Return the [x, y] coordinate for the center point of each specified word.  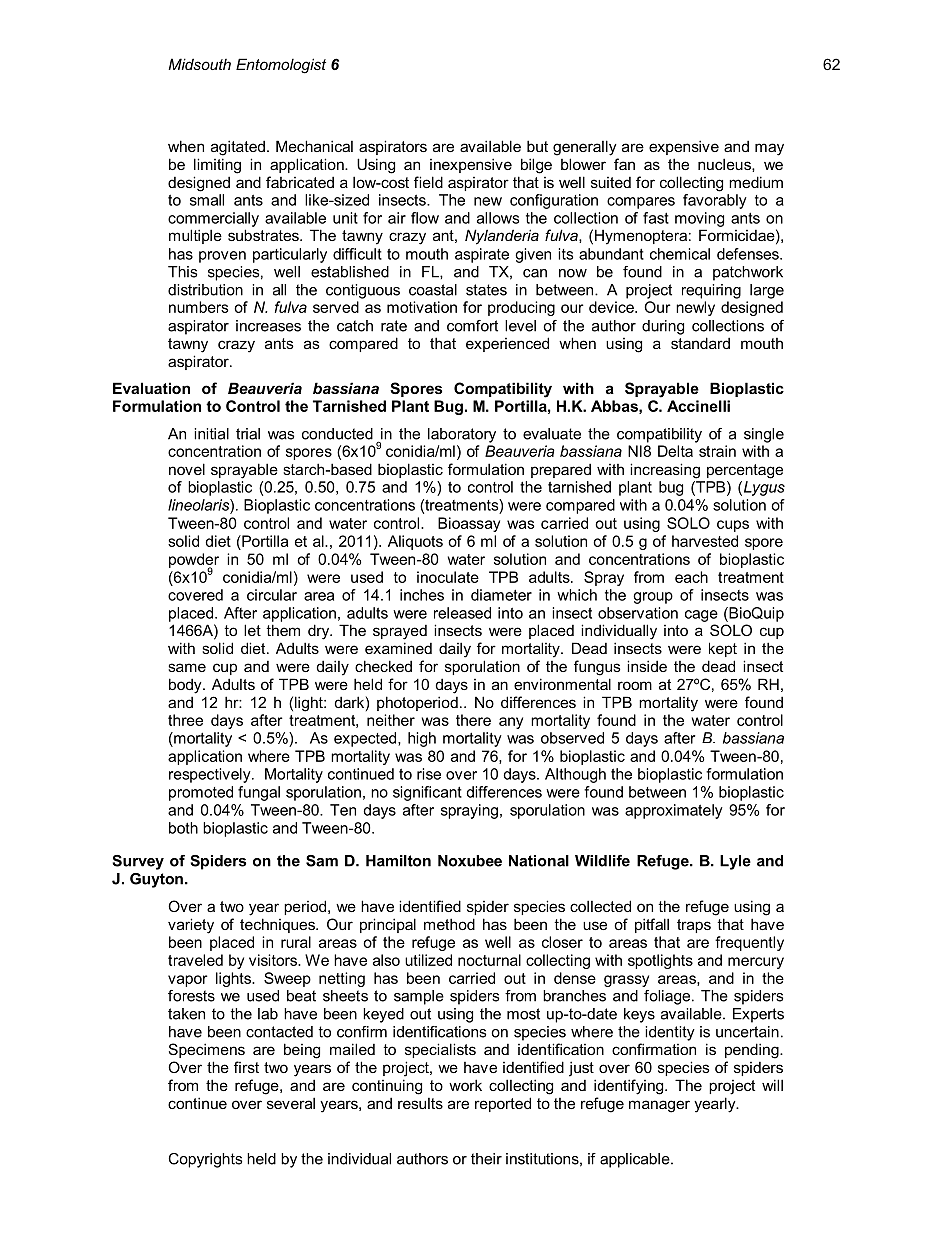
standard [700, 343]
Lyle [735, 862]
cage [701, 616]
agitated [238, 148]
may [769, 149]
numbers [199, 307]
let [252, 630]
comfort [472, 326]
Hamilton [398, 861]
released [462, 613]
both [183, 828]
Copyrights [205, 1160]
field [428, 182]
